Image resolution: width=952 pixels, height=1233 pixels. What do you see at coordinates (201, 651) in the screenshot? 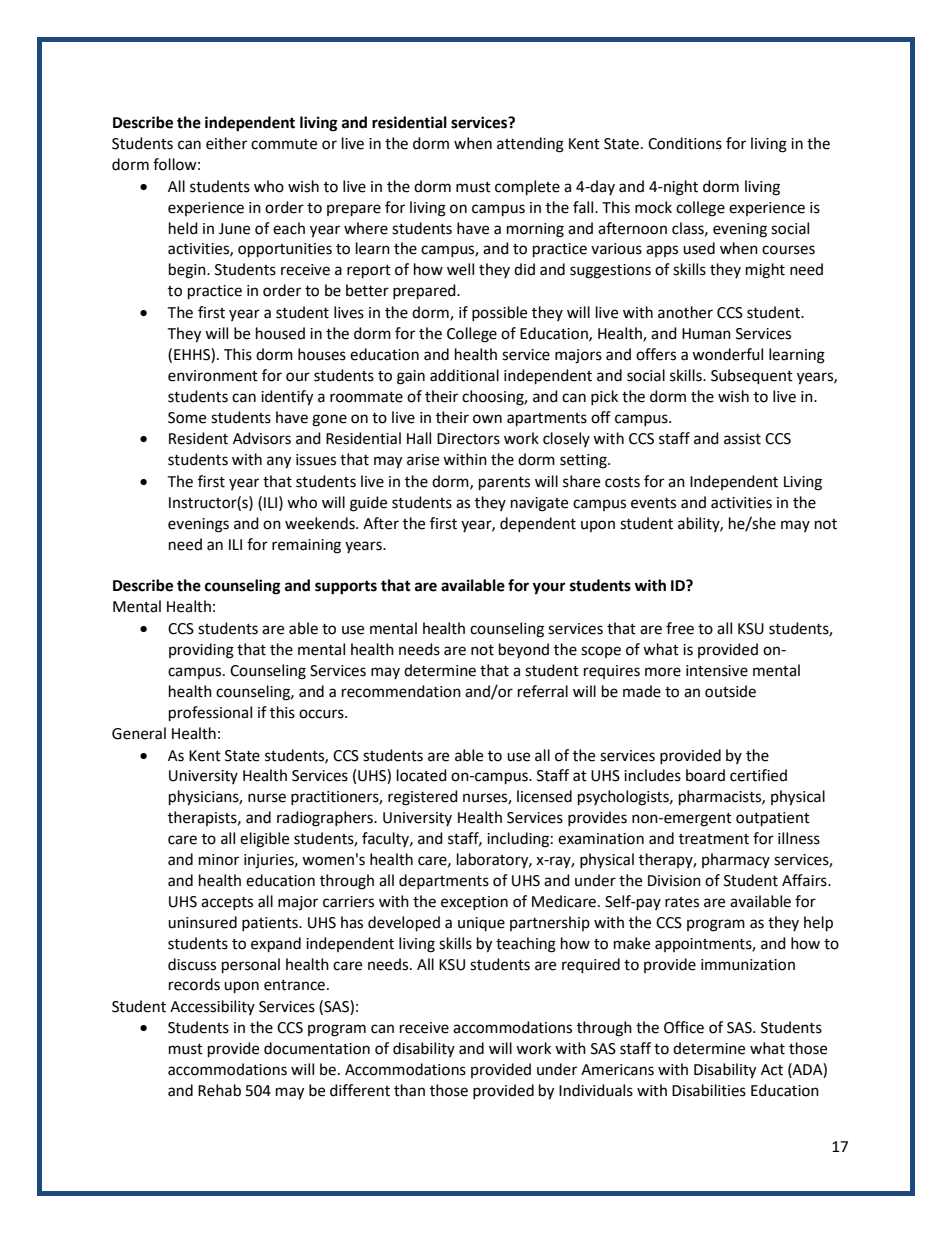
I see `providing` at bounding box center [201, 651].
